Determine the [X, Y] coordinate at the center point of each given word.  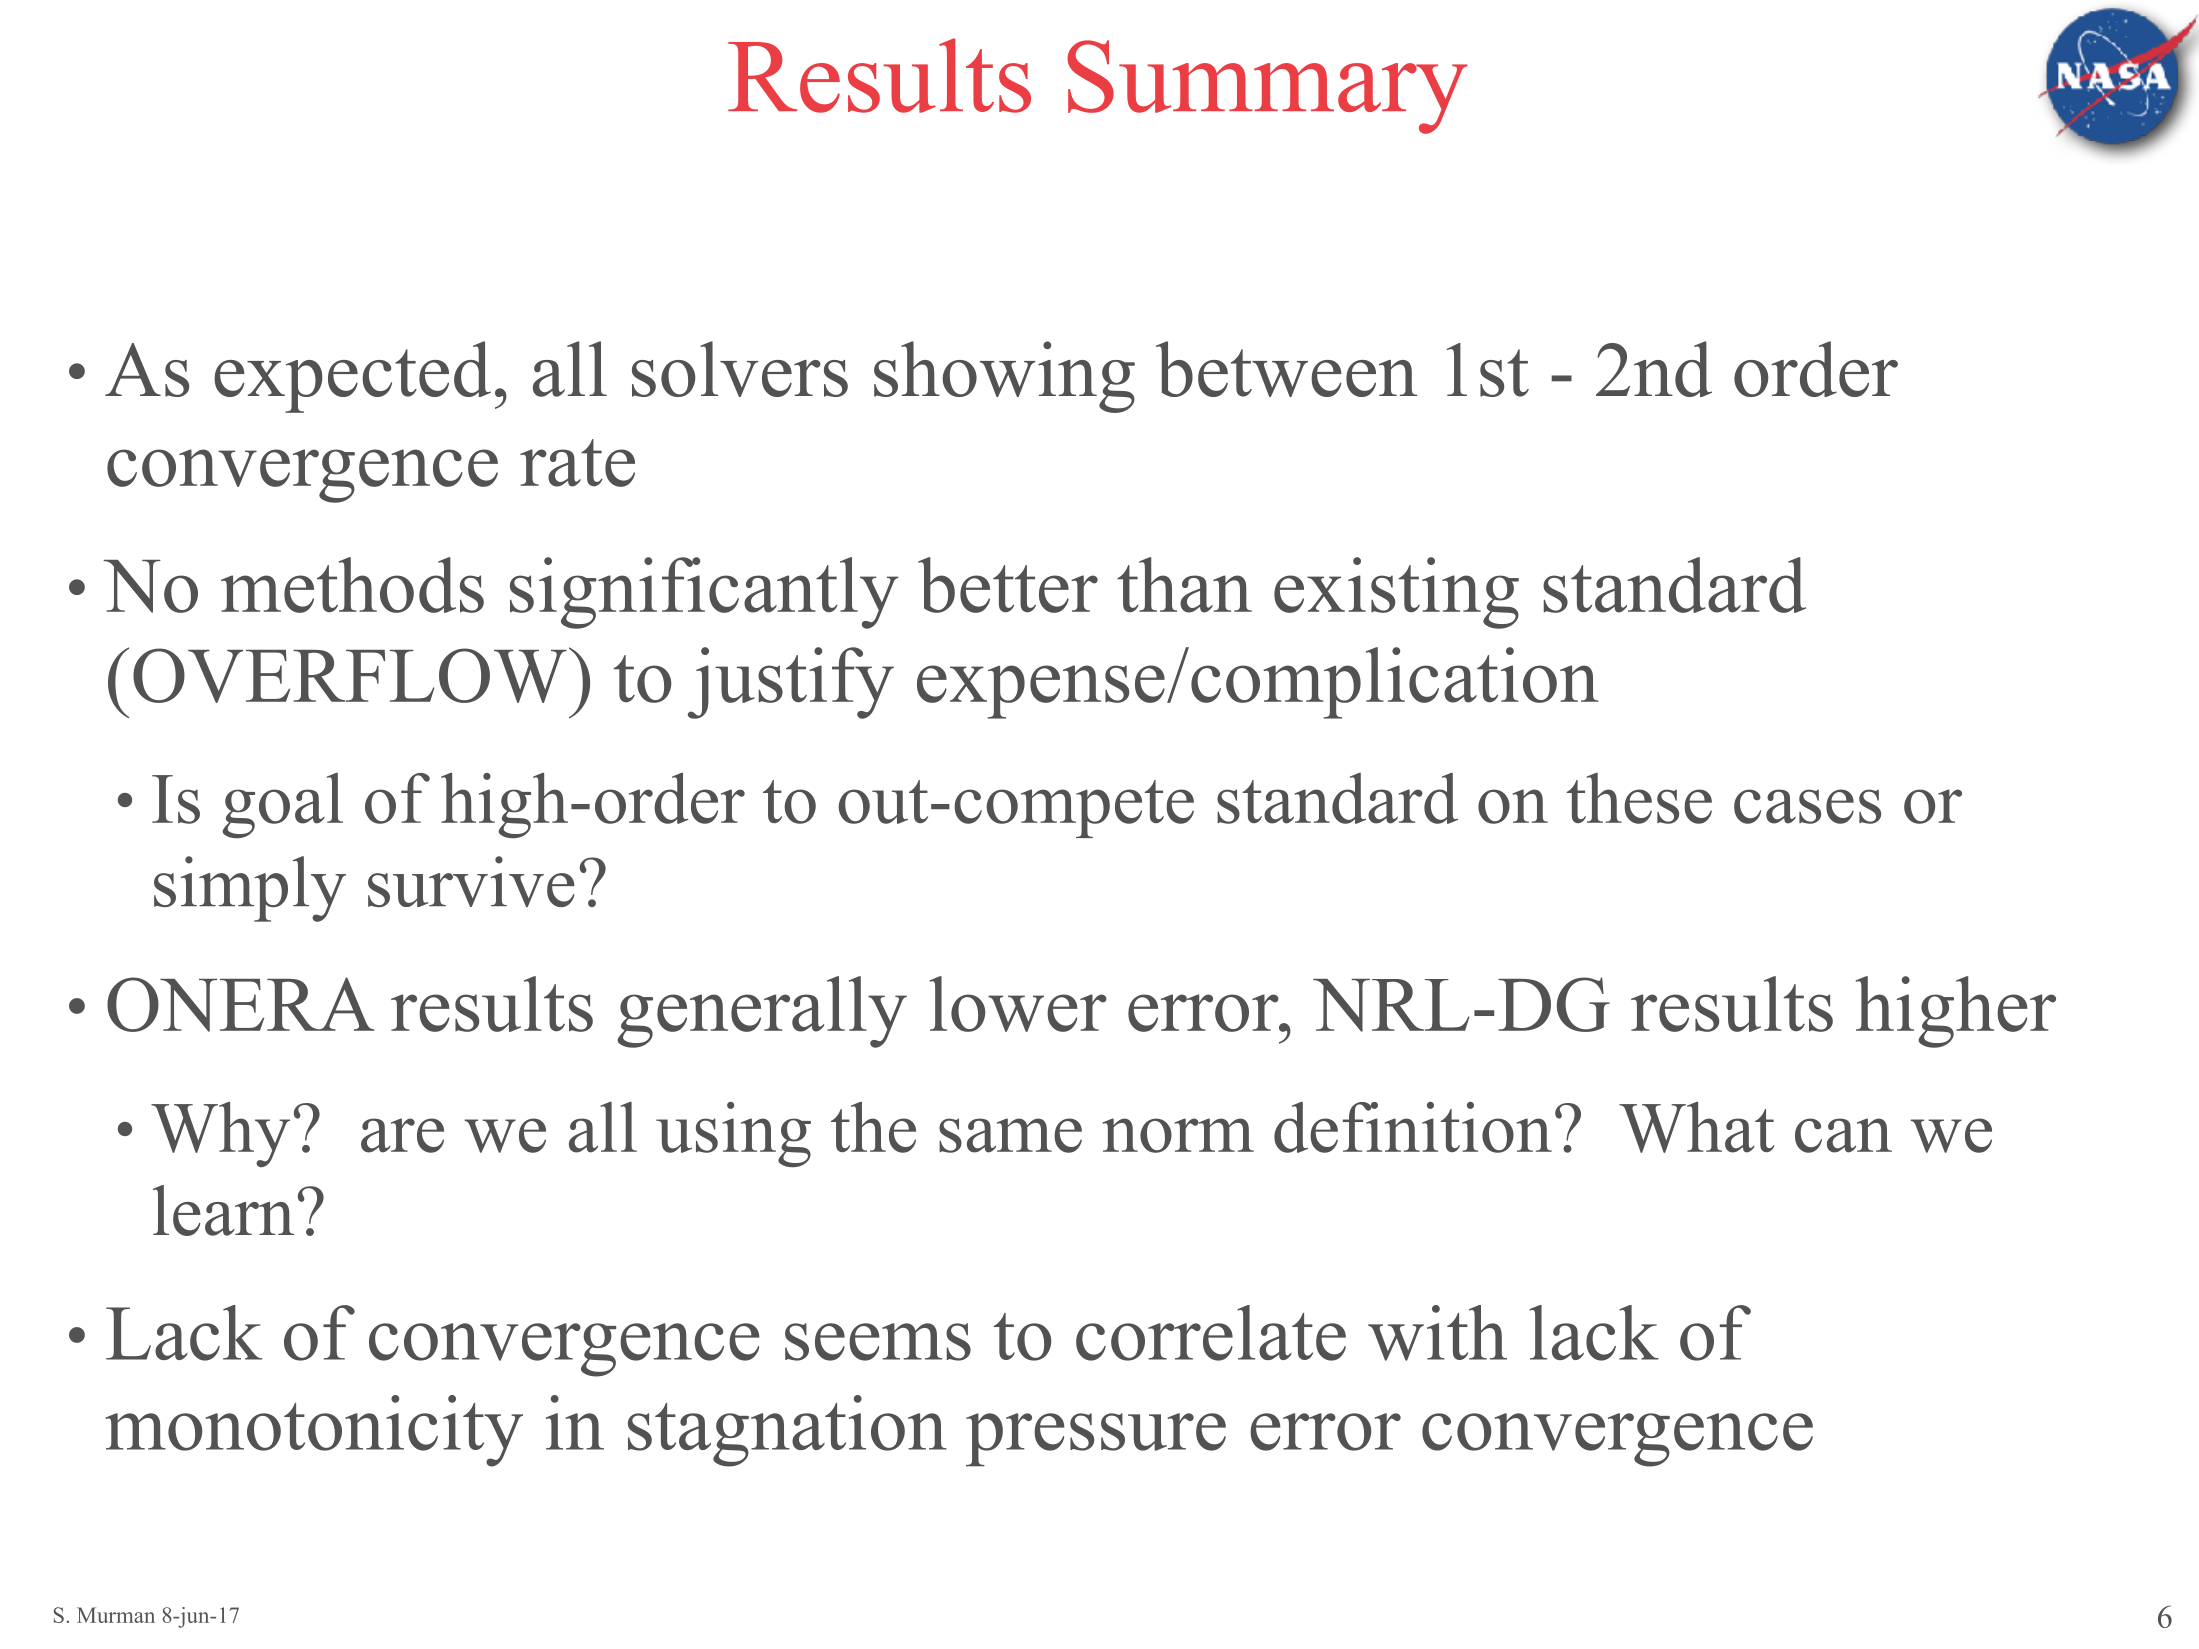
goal [282, 805]
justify [791, 683]
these [1639, 798]
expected [352, 377]
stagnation [787, 1431]
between [1286, 369]
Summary [1267, 87]
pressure [1096, 1440]
